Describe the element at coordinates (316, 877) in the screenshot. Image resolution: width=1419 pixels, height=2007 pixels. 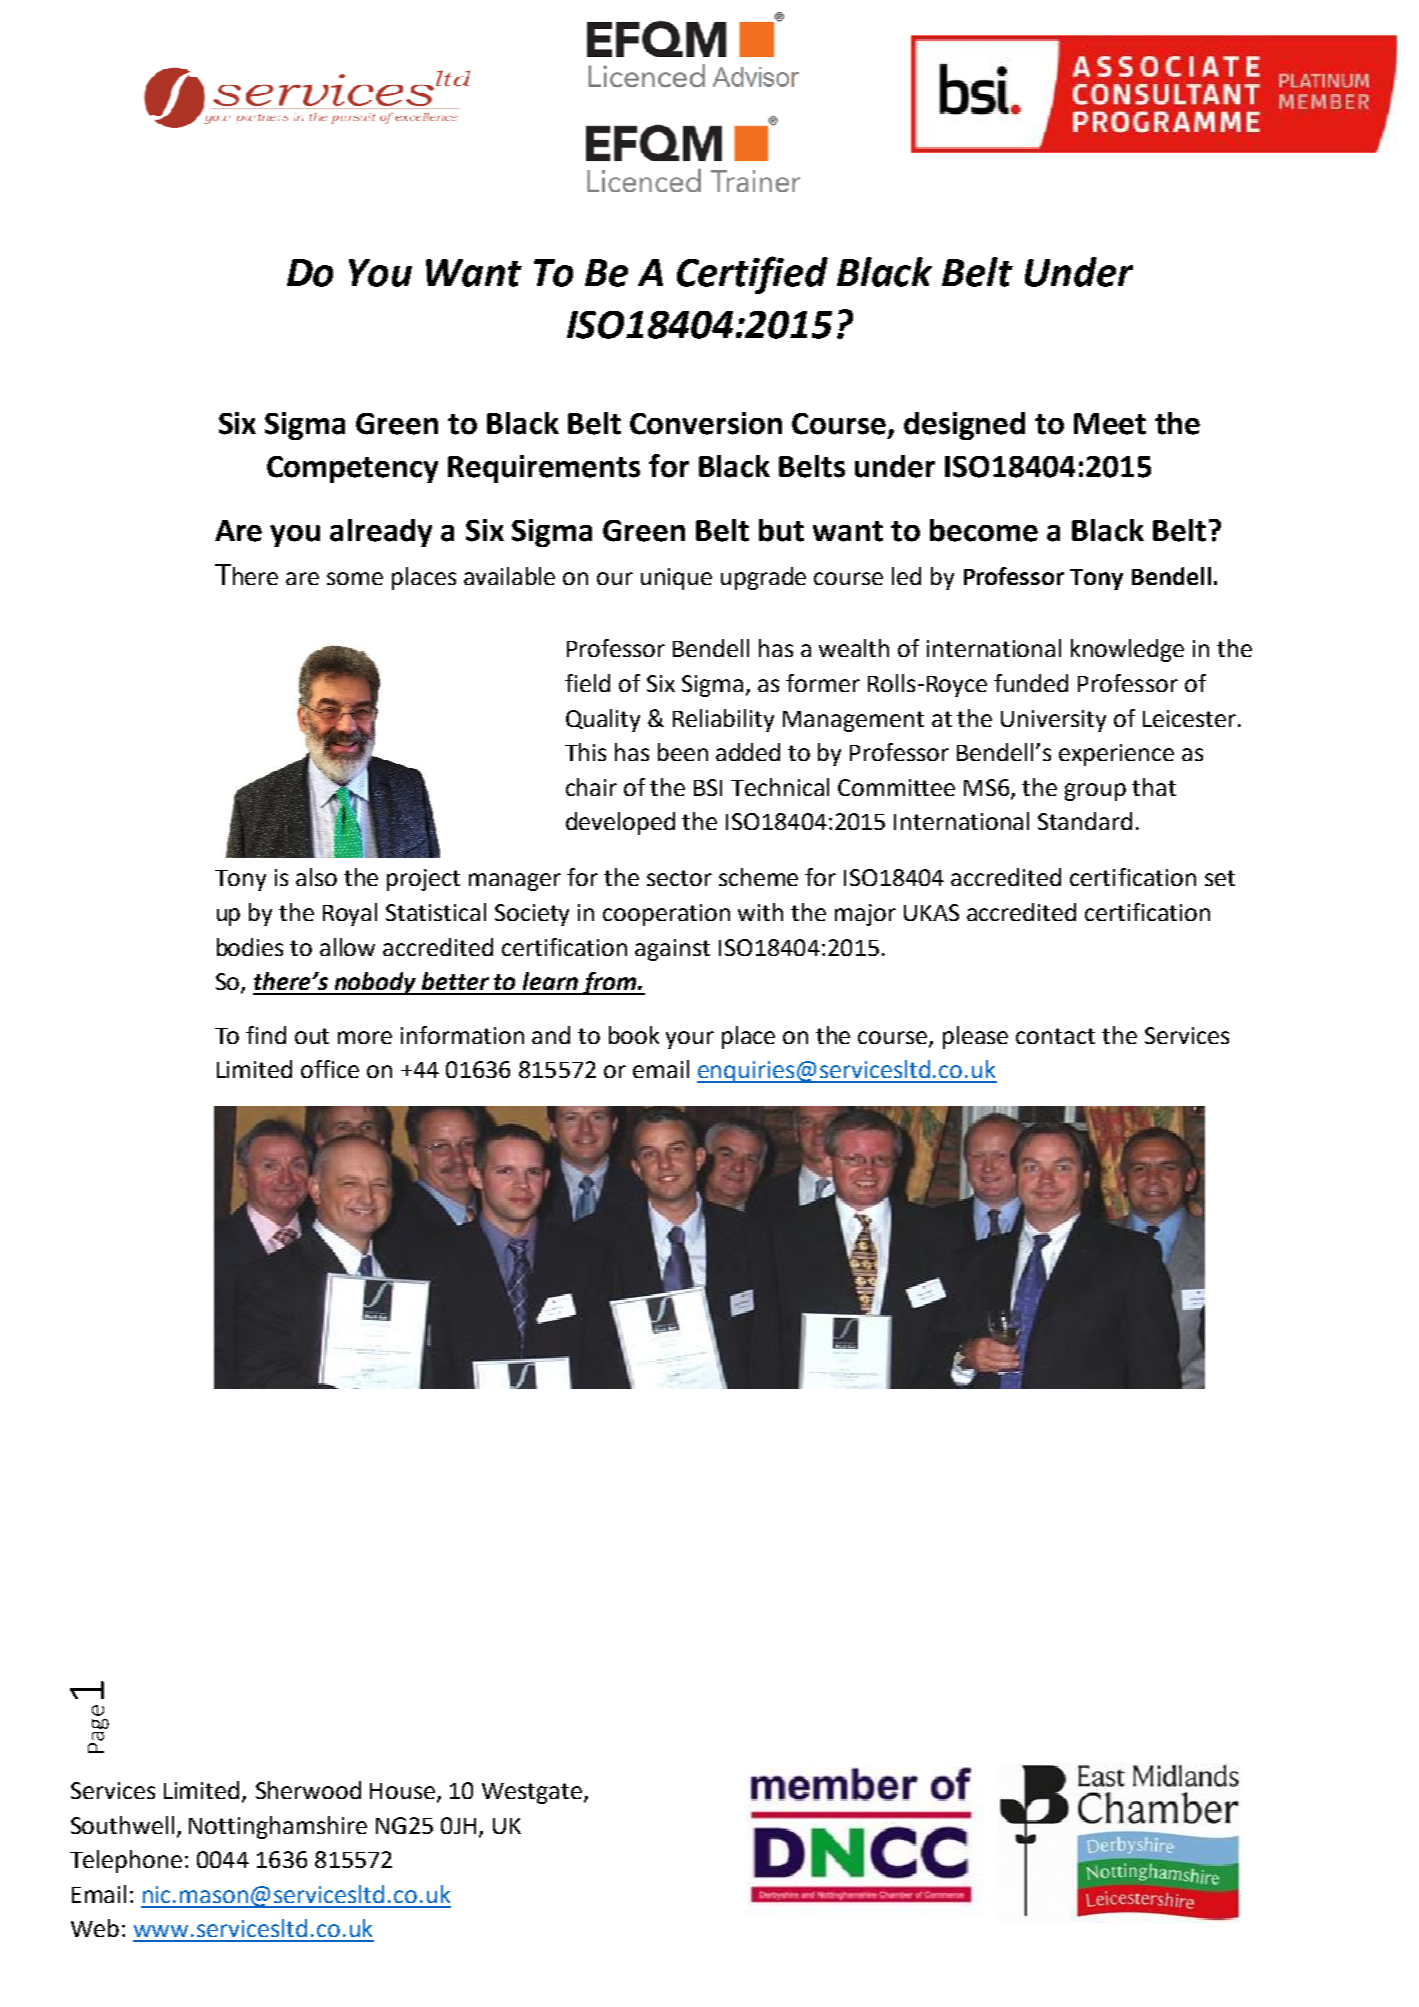
I see `also` at that location.
